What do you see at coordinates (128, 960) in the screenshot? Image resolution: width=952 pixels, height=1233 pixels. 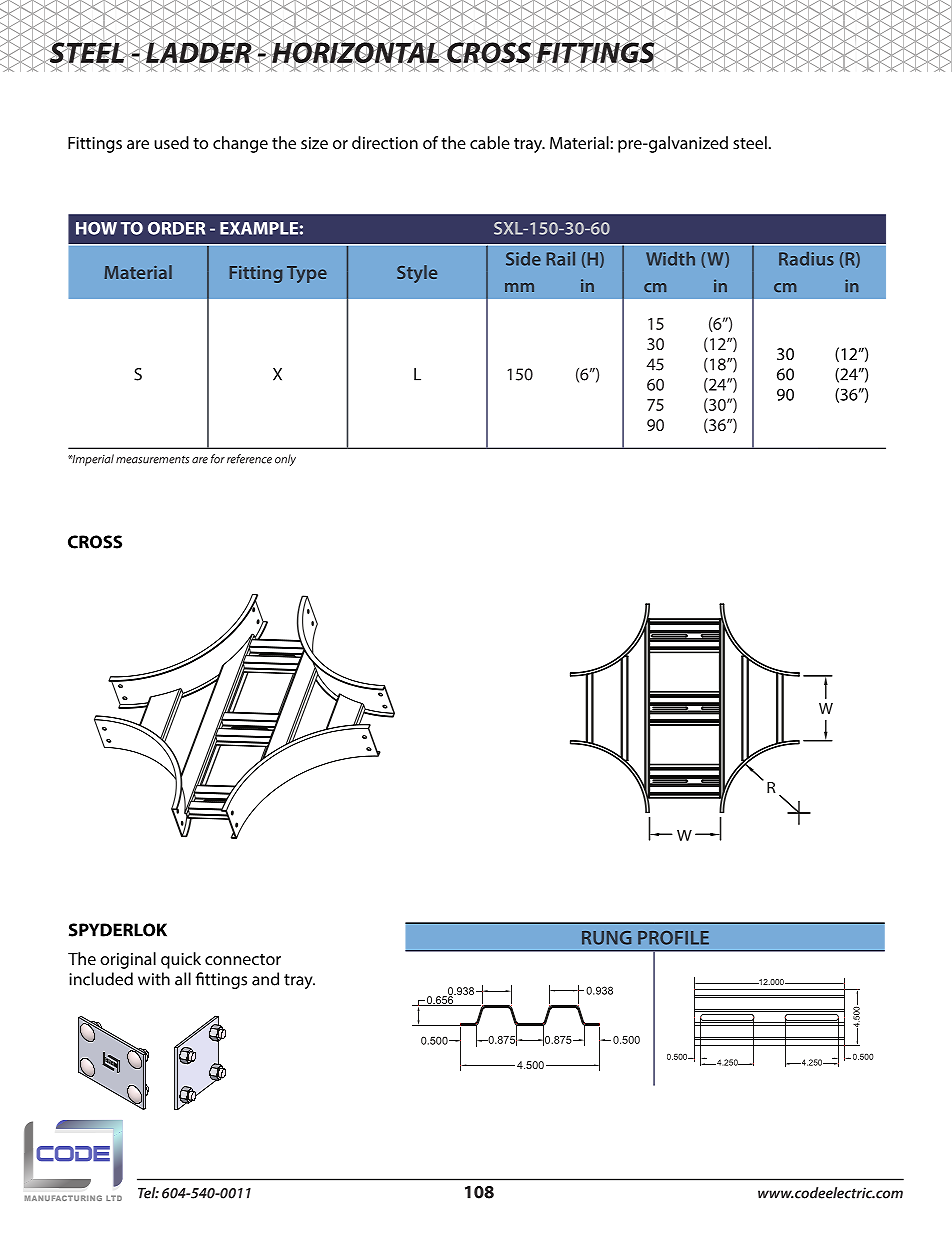 I see `original` at bounding box center [128, 960].
